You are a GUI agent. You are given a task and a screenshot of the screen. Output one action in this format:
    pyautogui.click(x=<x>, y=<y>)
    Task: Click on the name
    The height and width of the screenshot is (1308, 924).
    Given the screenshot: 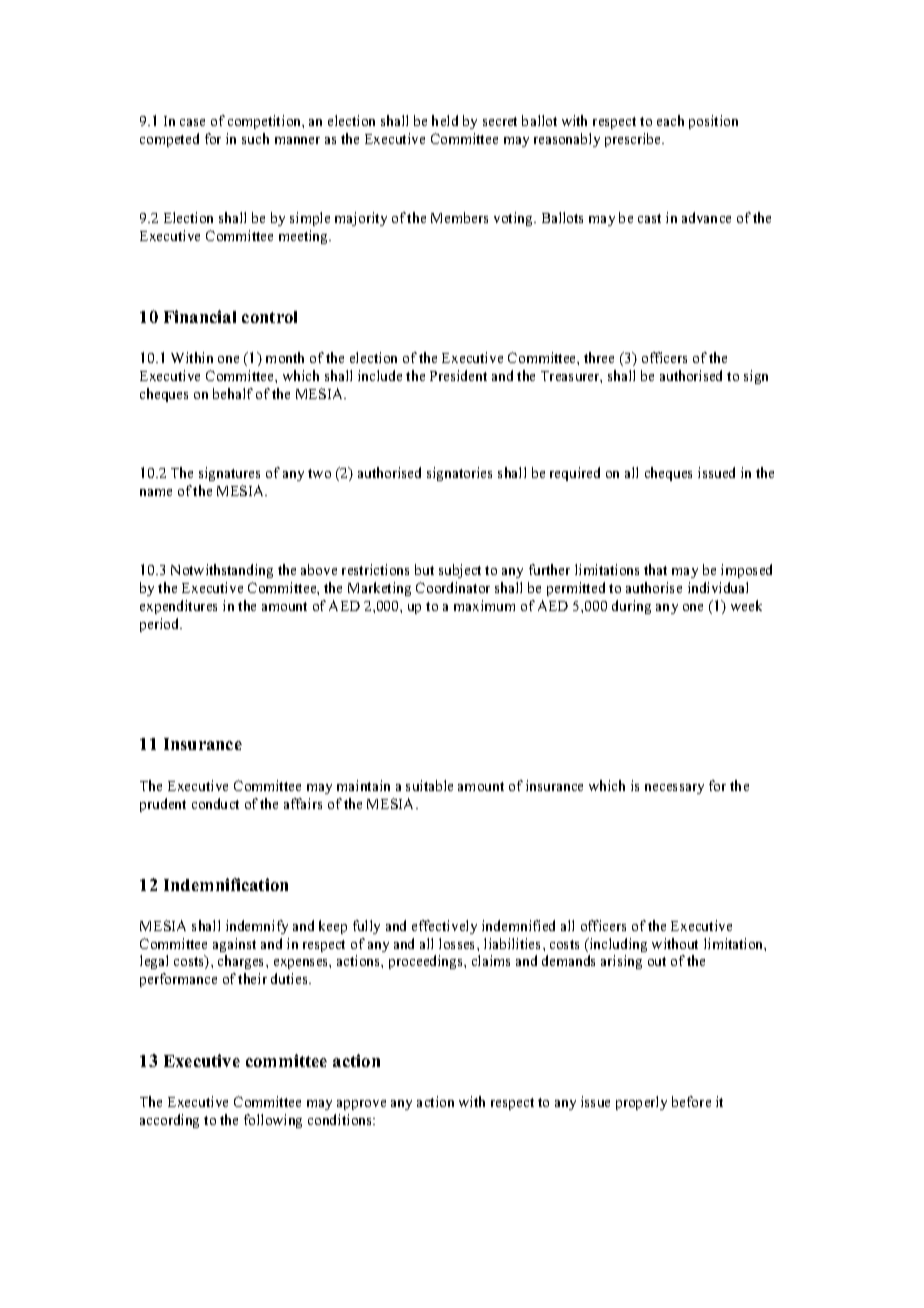 What is the action you would take?
    pyautogui.click(x=156, y=492)
